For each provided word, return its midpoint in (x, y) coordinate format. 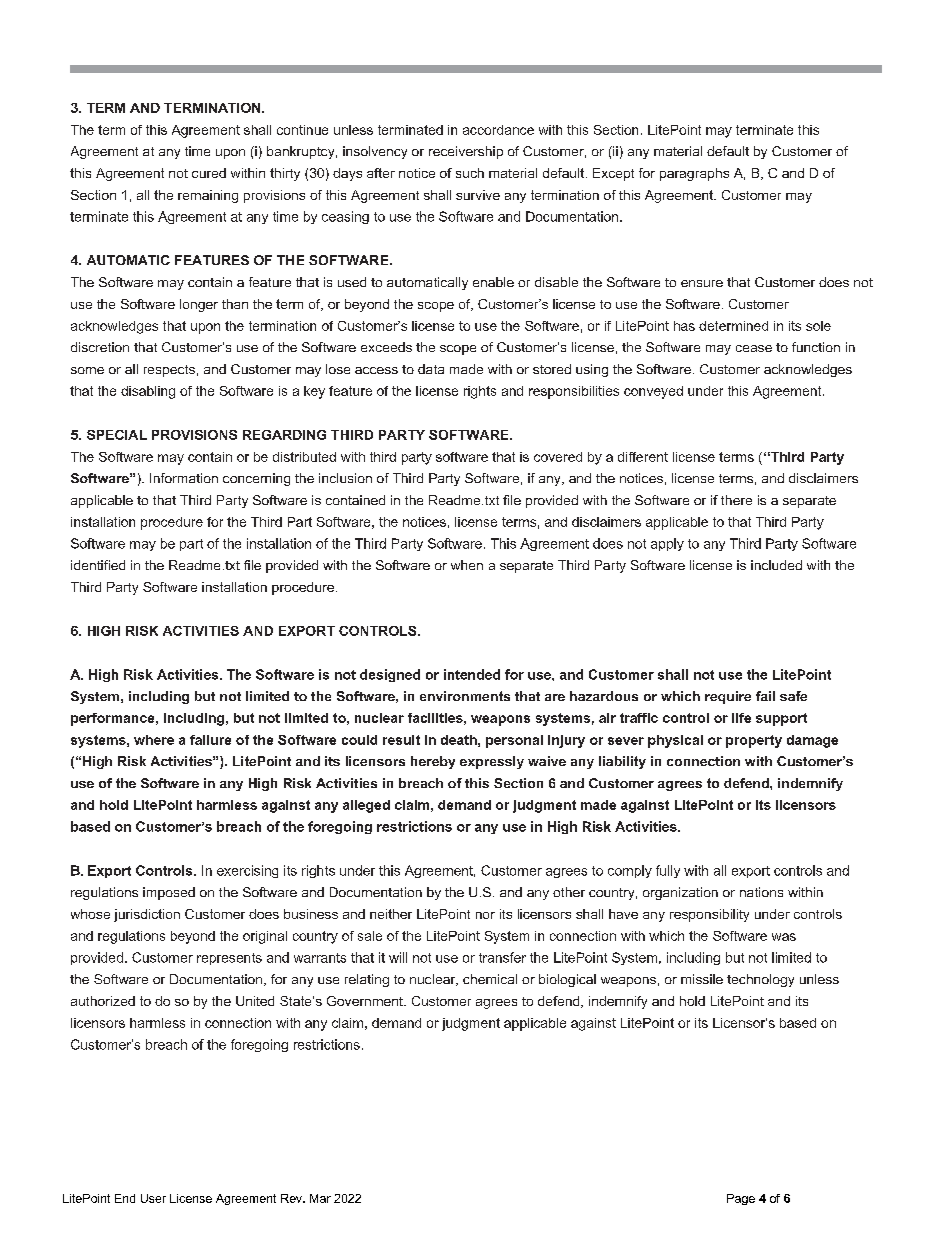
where (154, 740)
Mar (320, 1198)
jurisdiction (147, 915)
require (728, 697)
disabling (148, 392)
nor (485, 915)
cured (209, 173)
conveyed (653, 392)
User (153, 1198)
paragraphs (694, 174)
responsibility (709, 915)
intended (472, 674)
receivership (466, 152)
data (431, 369)
